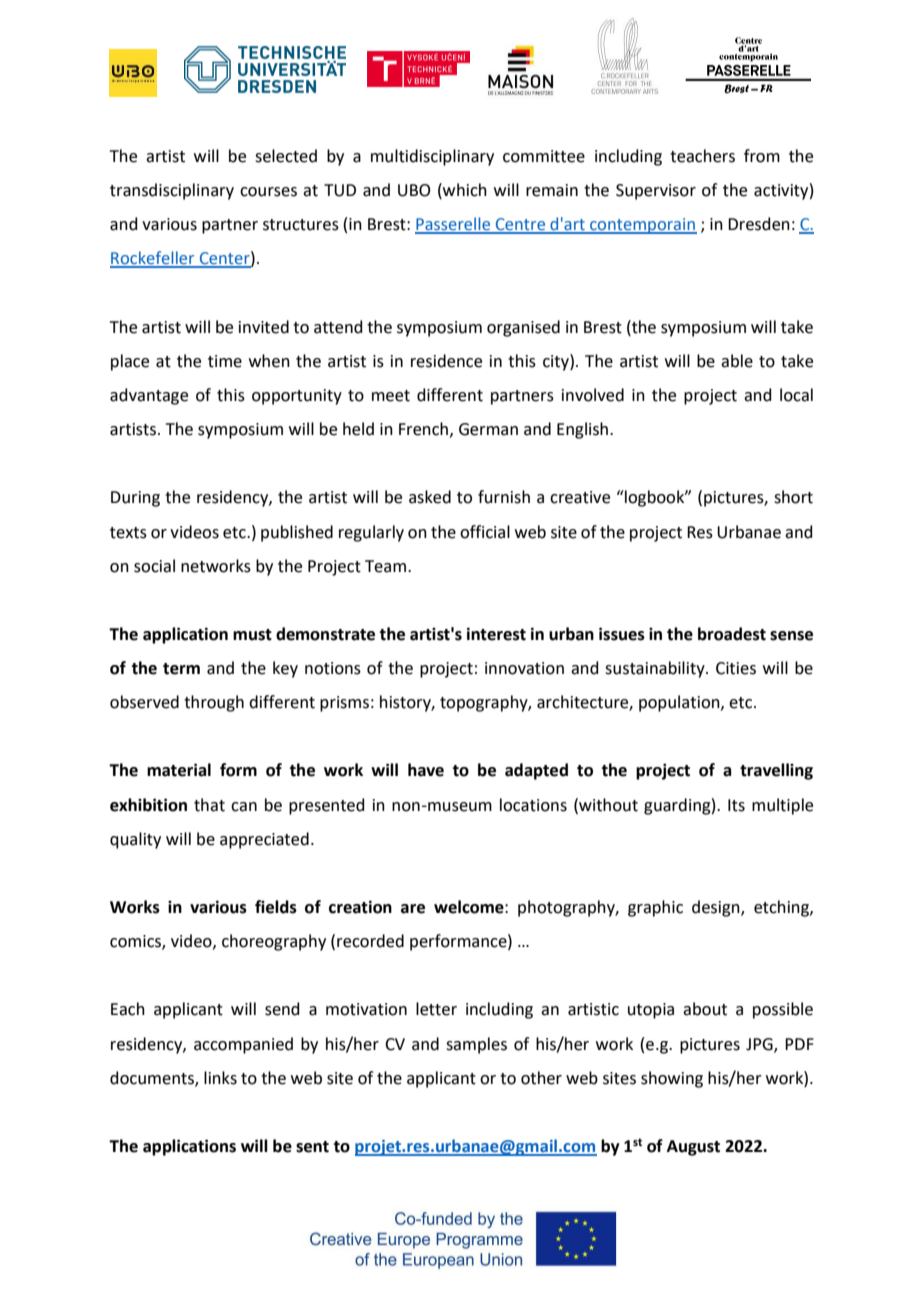  Describe the element at coordinates (762, 156) in the screenshot. I see `from` at that location.
